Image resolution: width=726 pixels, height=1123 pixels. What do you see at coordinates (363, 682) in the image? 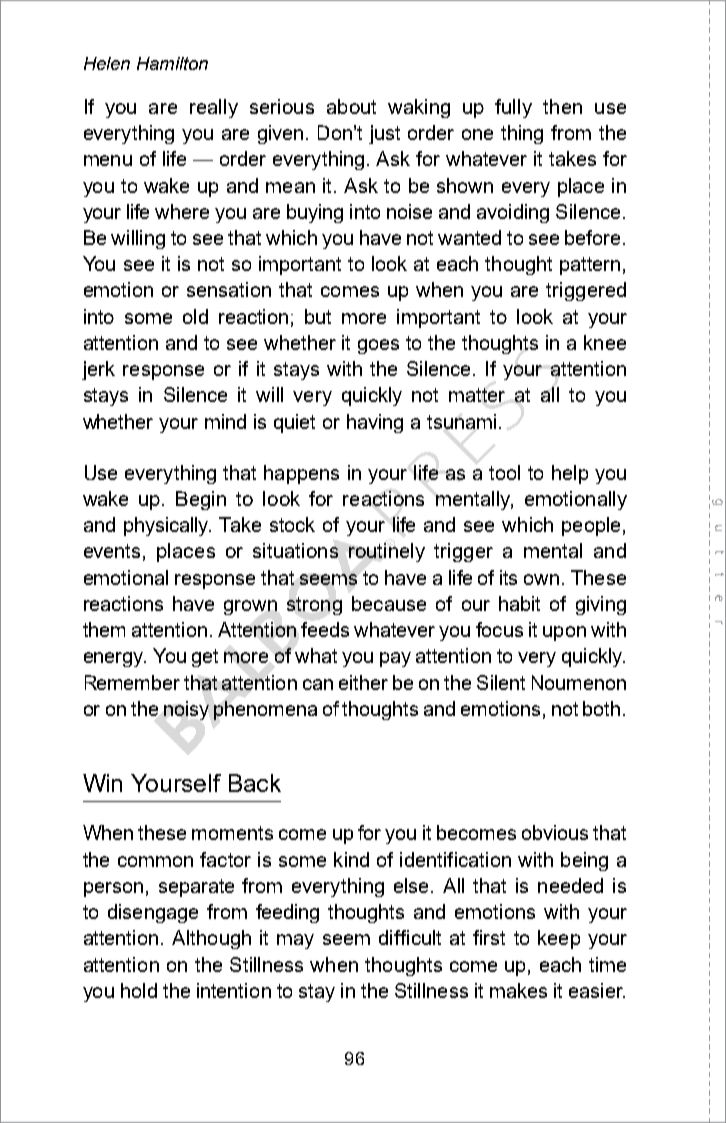
I see `either` at bounding box center [363, 682].
